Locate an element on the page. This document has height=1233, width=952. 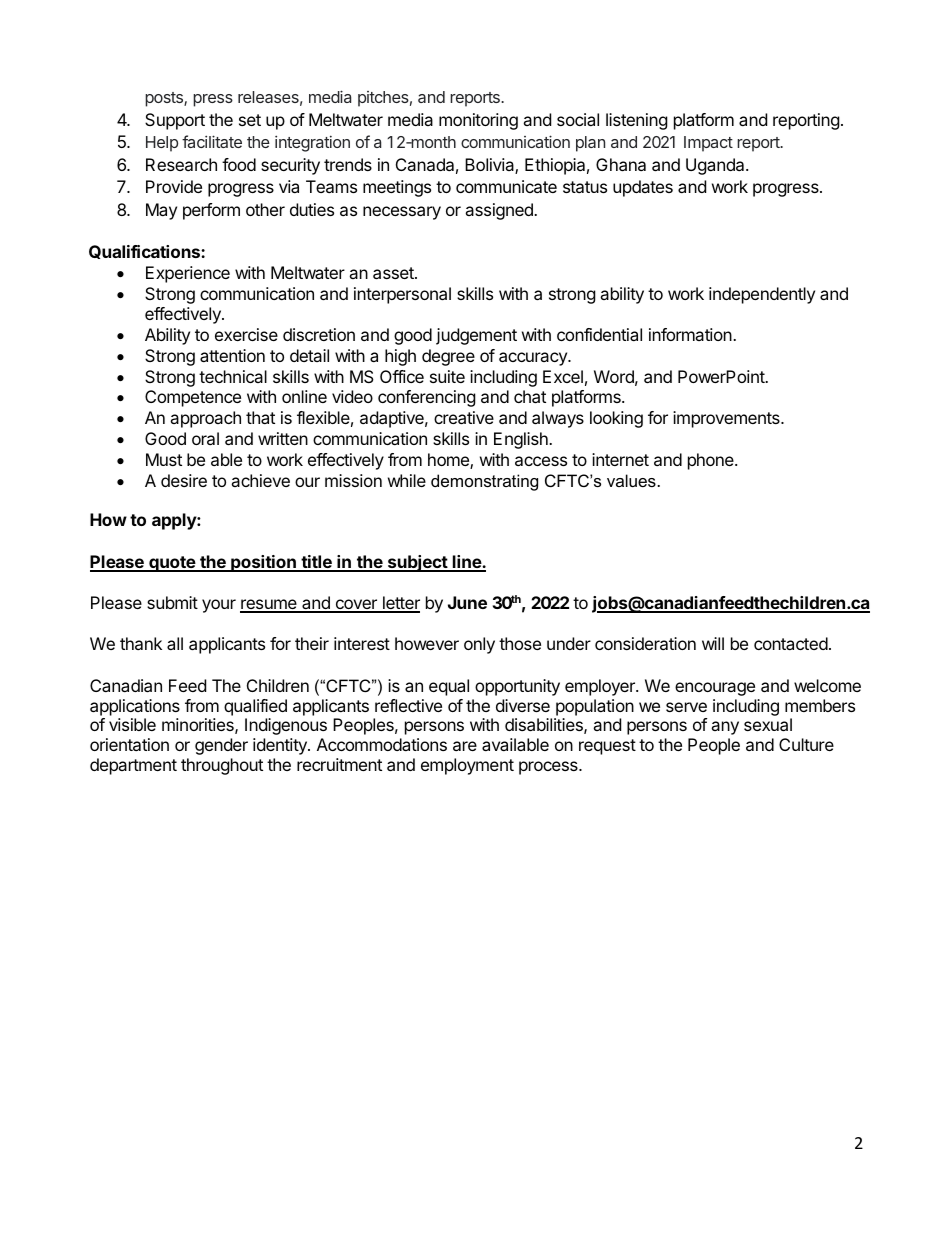
Impact is located at coordinates (708, 144).
